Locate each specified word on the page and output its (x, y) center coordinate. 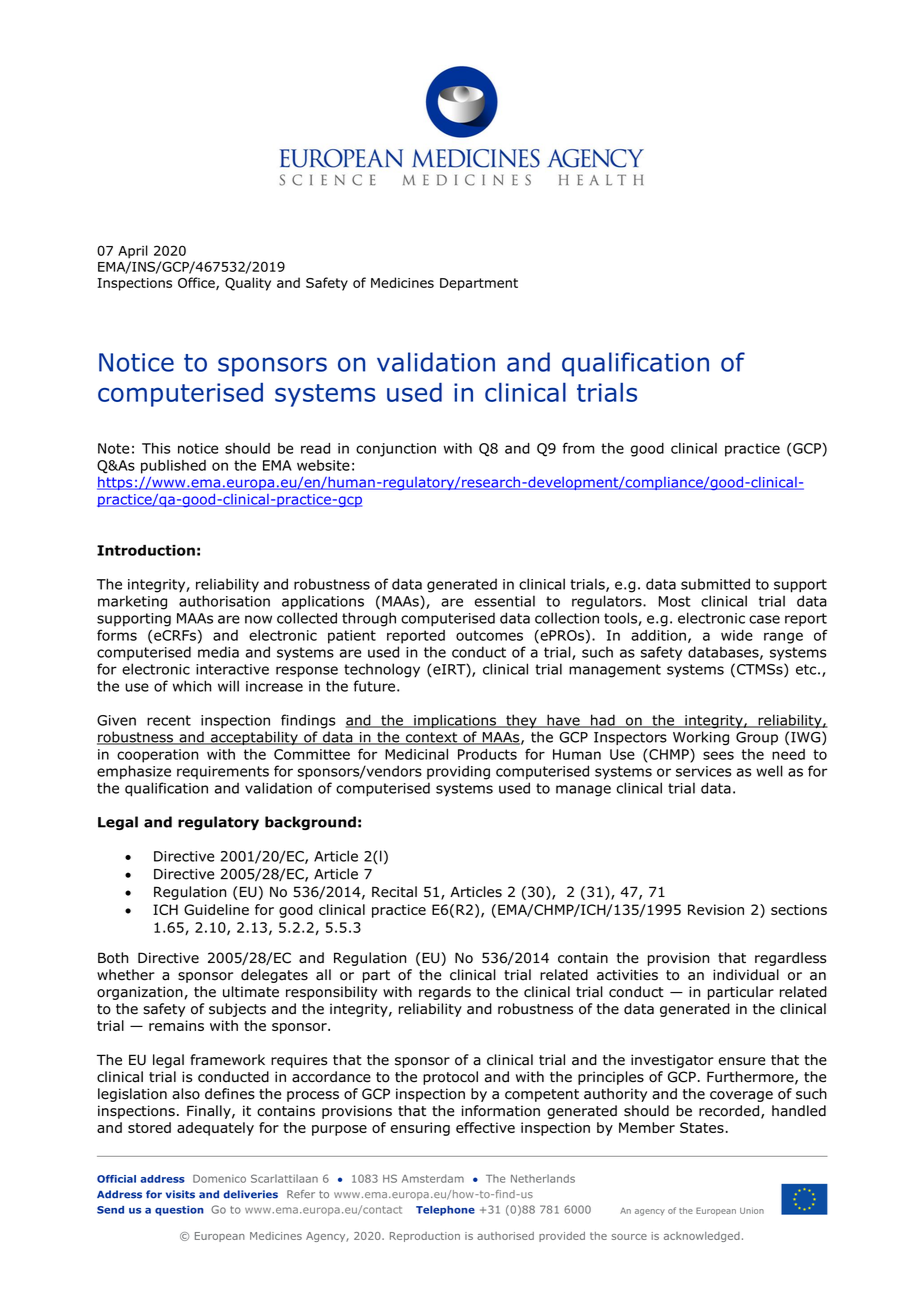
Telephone (445, 1211)
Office (197, 283)
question (179, 1211)
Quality (248, 284)
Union (752, 1210)
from (579, 448)
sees (718, 755)
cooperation (158, 756)
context (431, 738)
